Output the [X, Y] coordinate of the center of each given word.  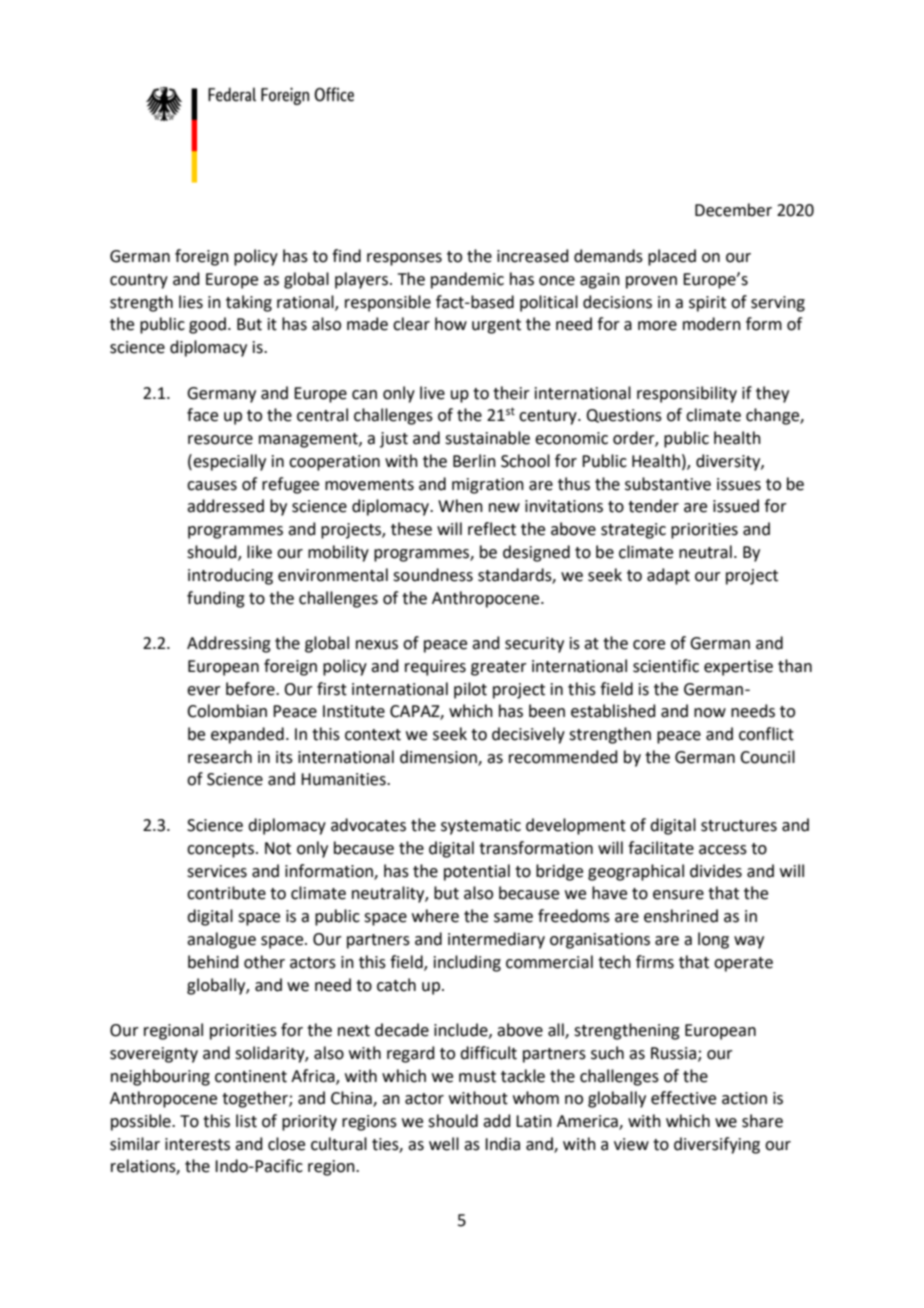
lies [191, 302]
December [733, 210]
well [444, 1144]
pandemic [467, 280]
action [744, 1098]
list [246, 1121]
